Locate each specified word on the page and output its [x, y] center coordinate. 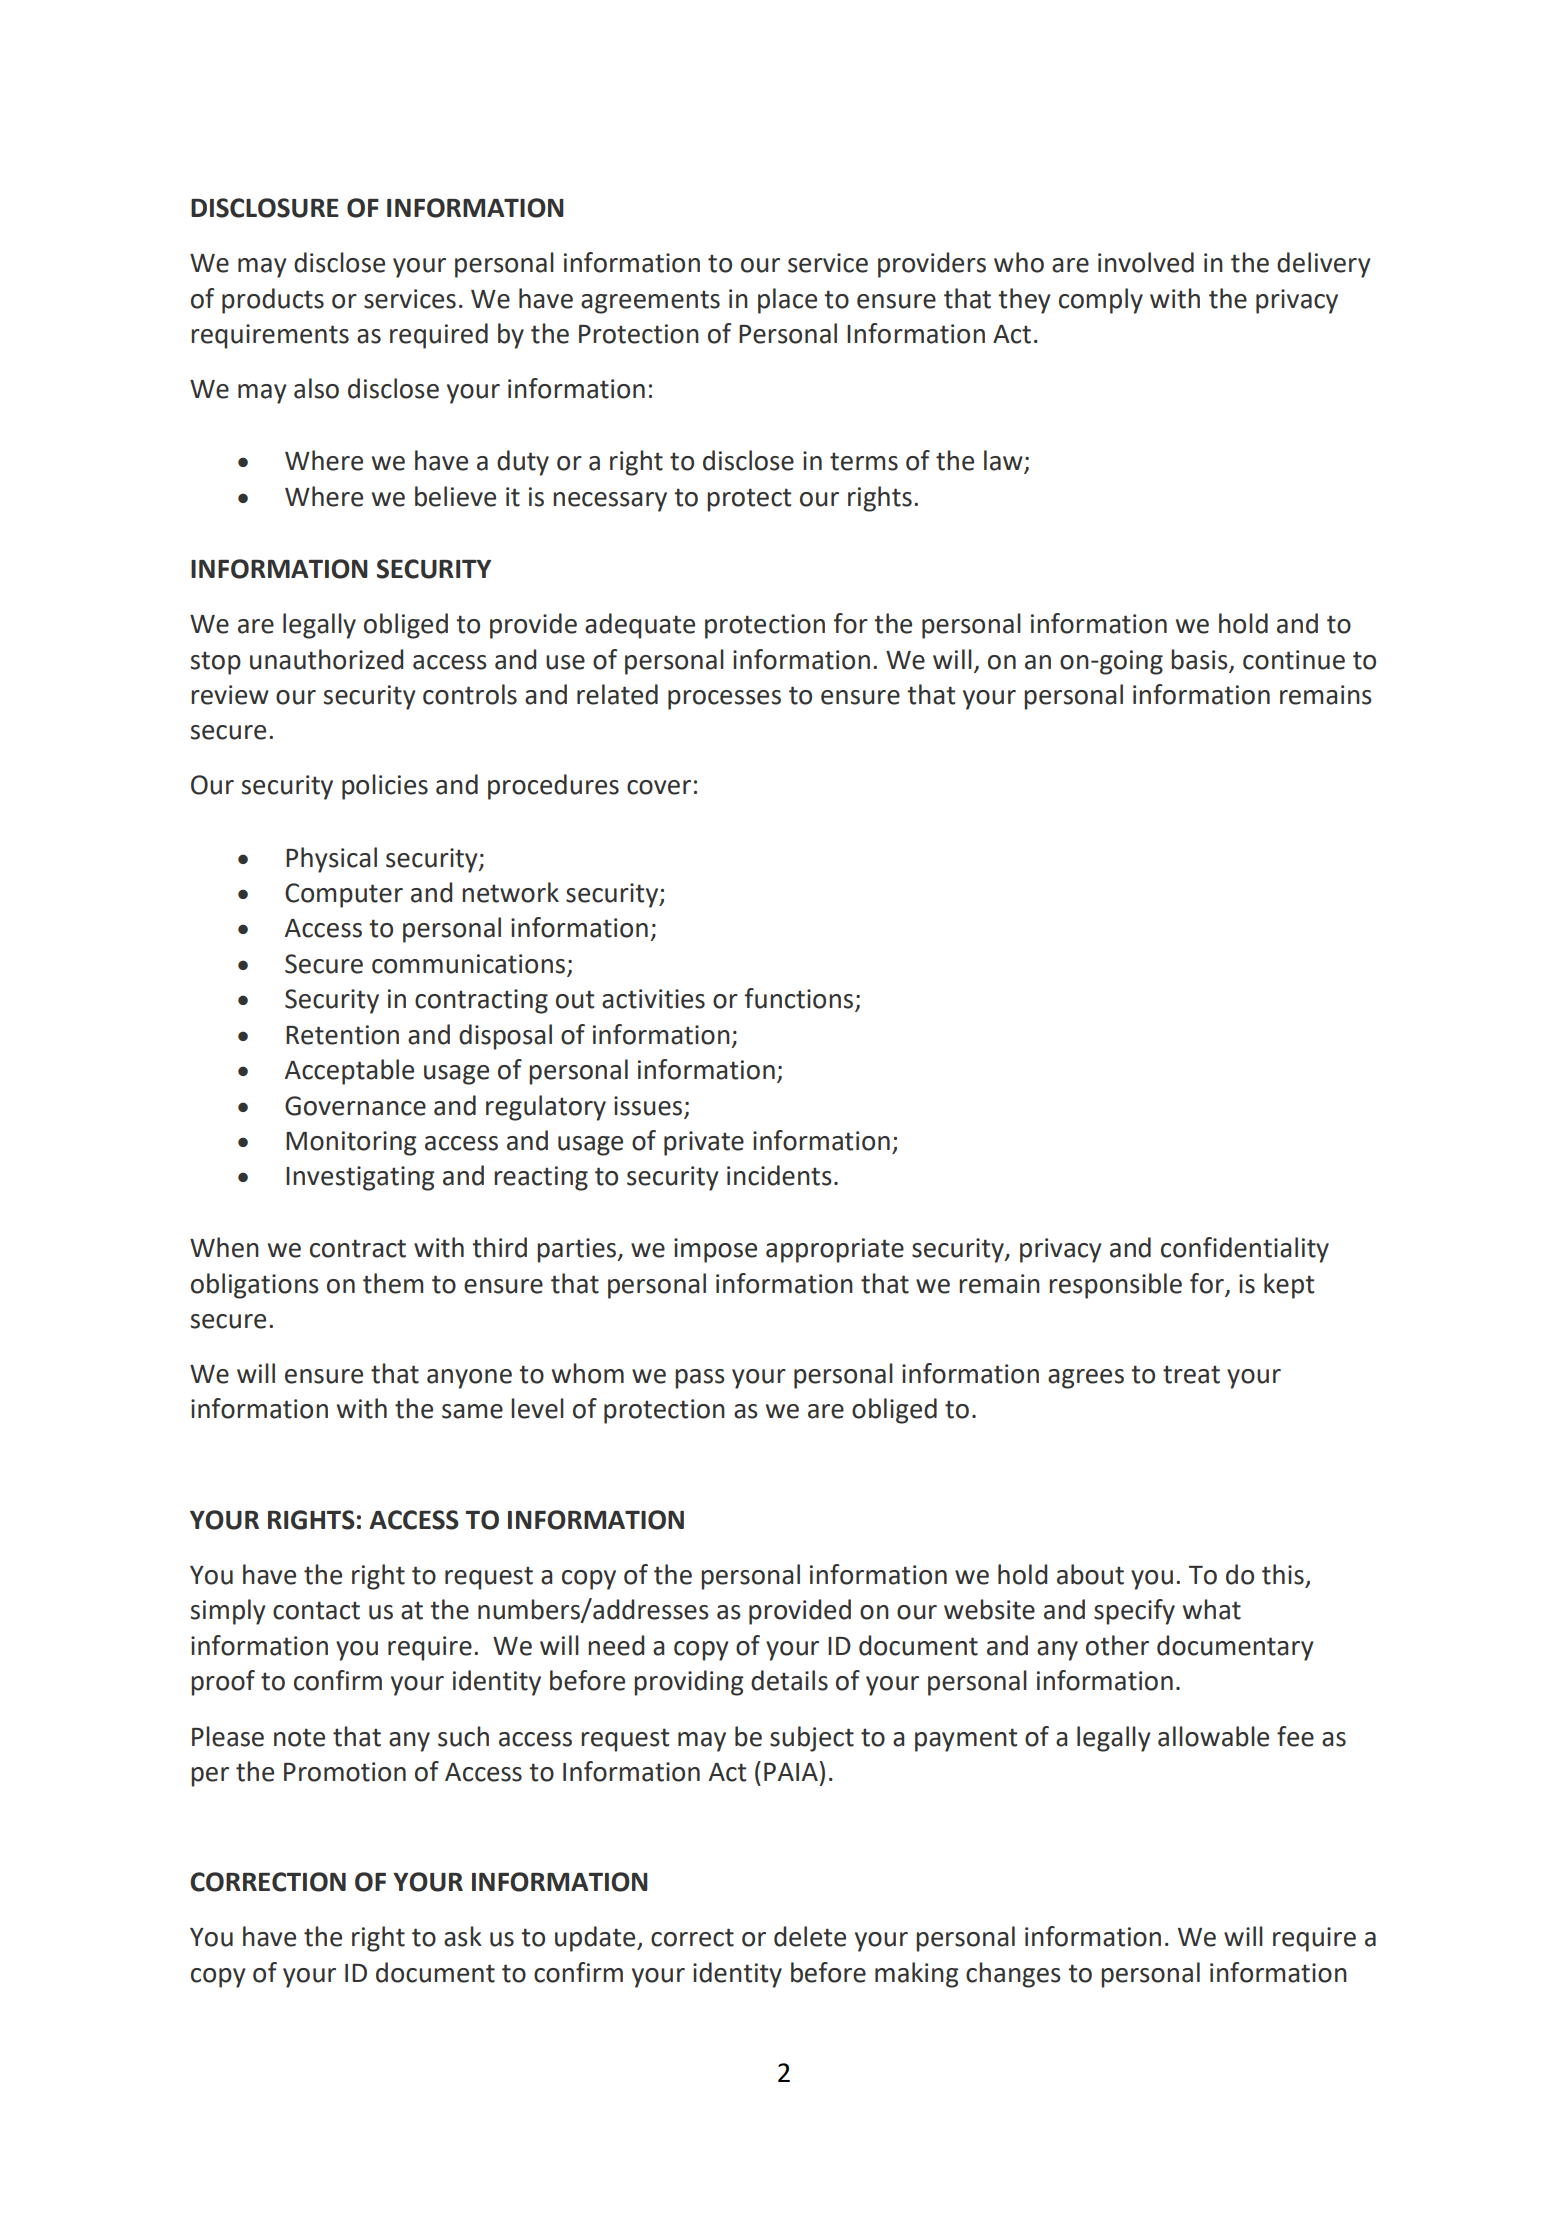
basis [1199, 659]
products [273, 301]
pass [700, 1379]
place [787, 301]
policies [385, 787]
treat [1191, 1374]
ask [463, 1936]
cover [659, 787]
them [393, 1283]
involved [1146, 262]
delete [810, 1936]
